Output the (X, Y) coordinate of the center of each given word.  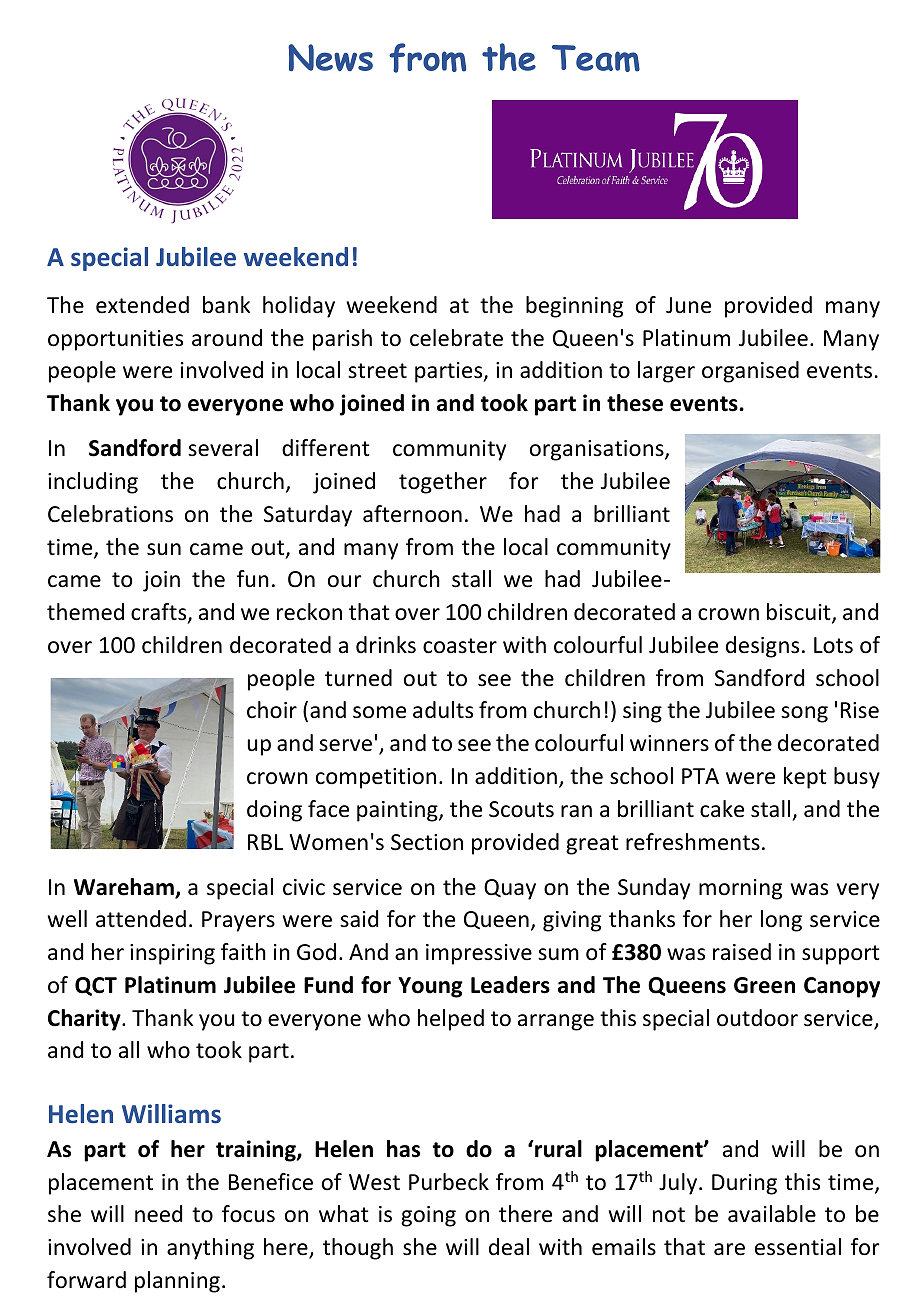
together (443, 483)
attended (141, 919)
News (330, 57)
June (688, 305)
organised (750, 372)
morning (740, 889)
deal (509, 1247)
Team (596, 58)
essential (798, 1247)
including (93, 483)
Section (427, 842)
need (158, 1214)
